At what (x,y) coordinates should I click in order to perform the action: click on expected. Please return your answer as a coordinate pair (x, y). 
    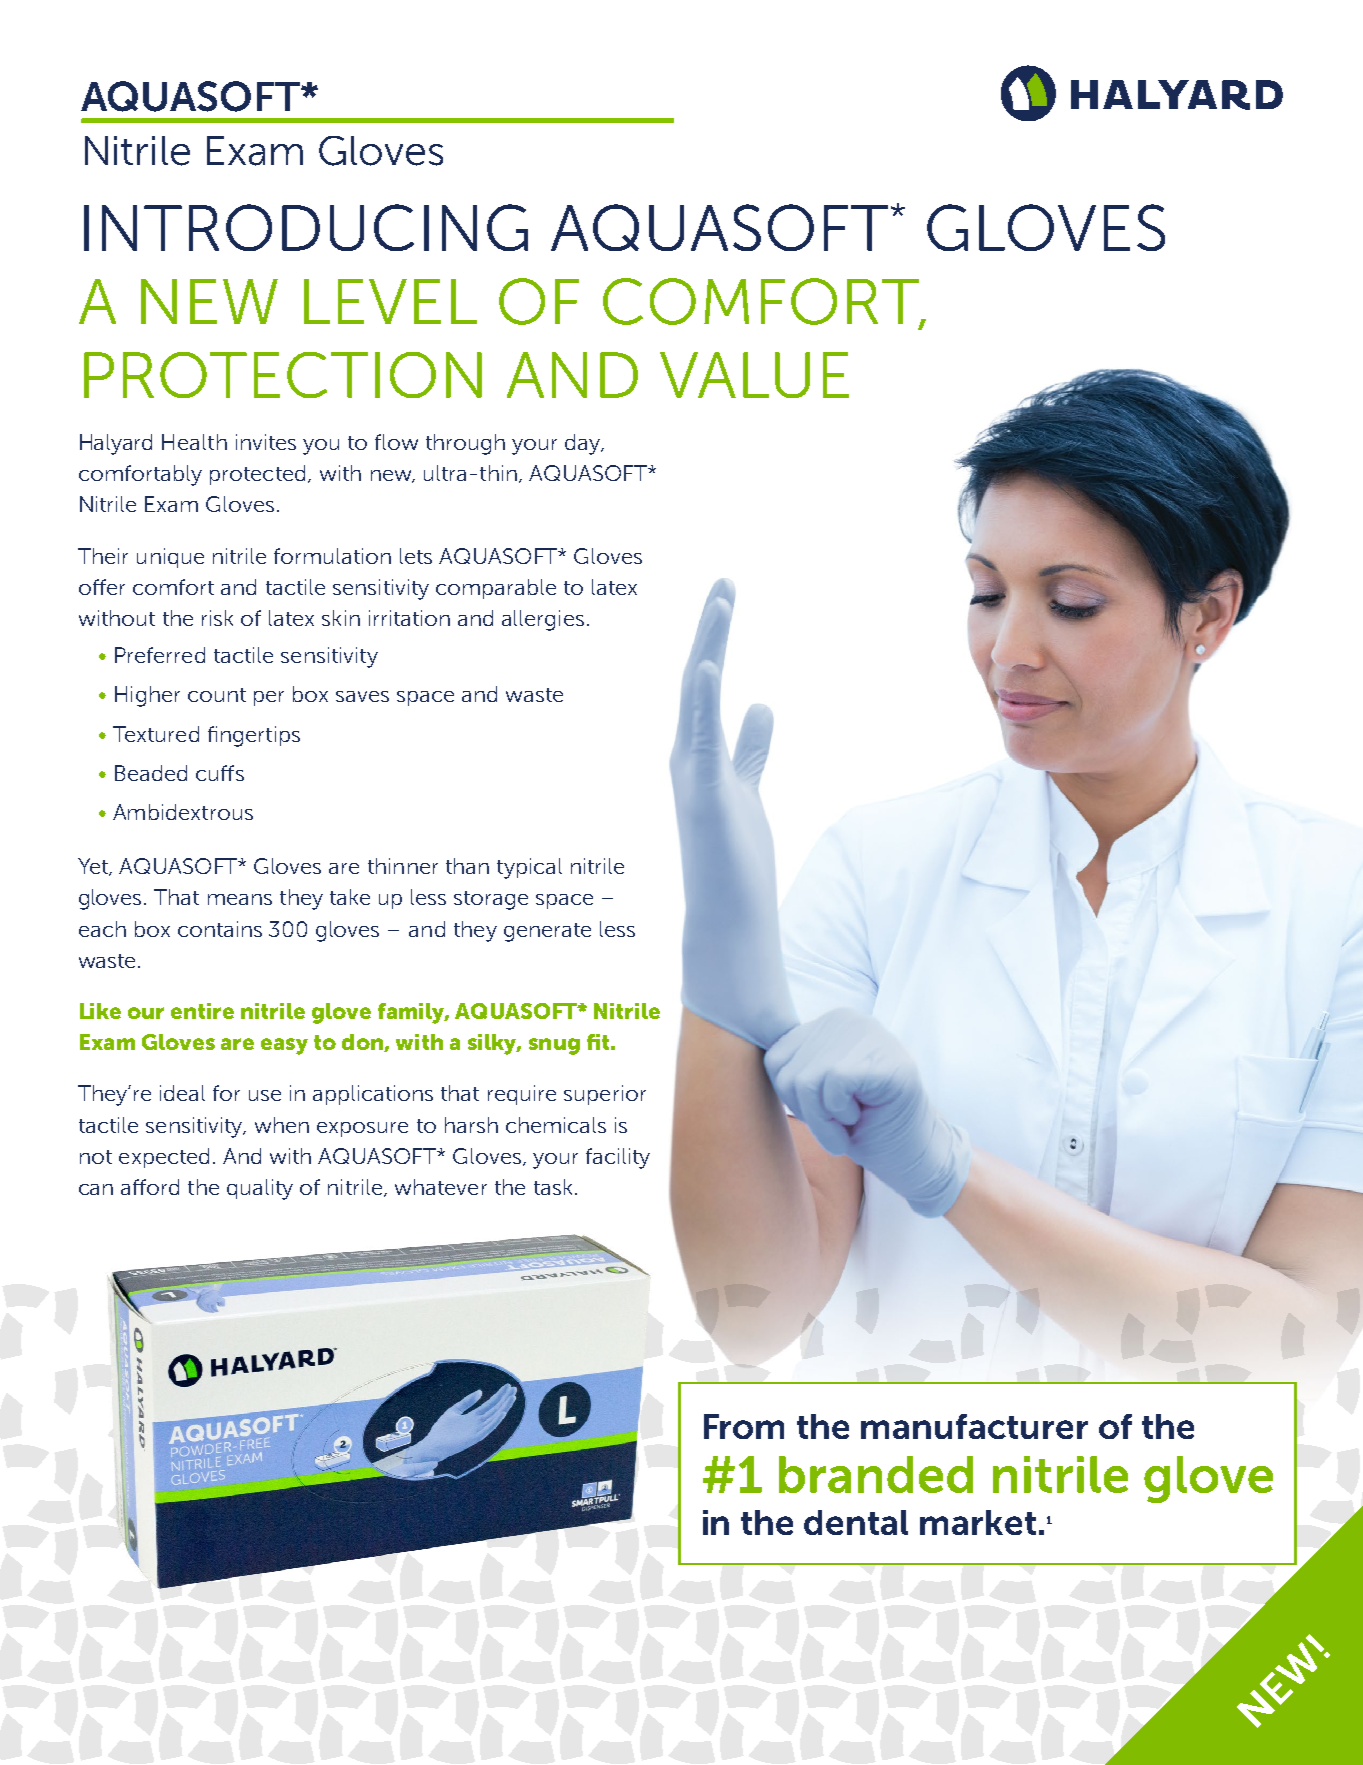
    Looking at the image, I should click on (164, 1158).
